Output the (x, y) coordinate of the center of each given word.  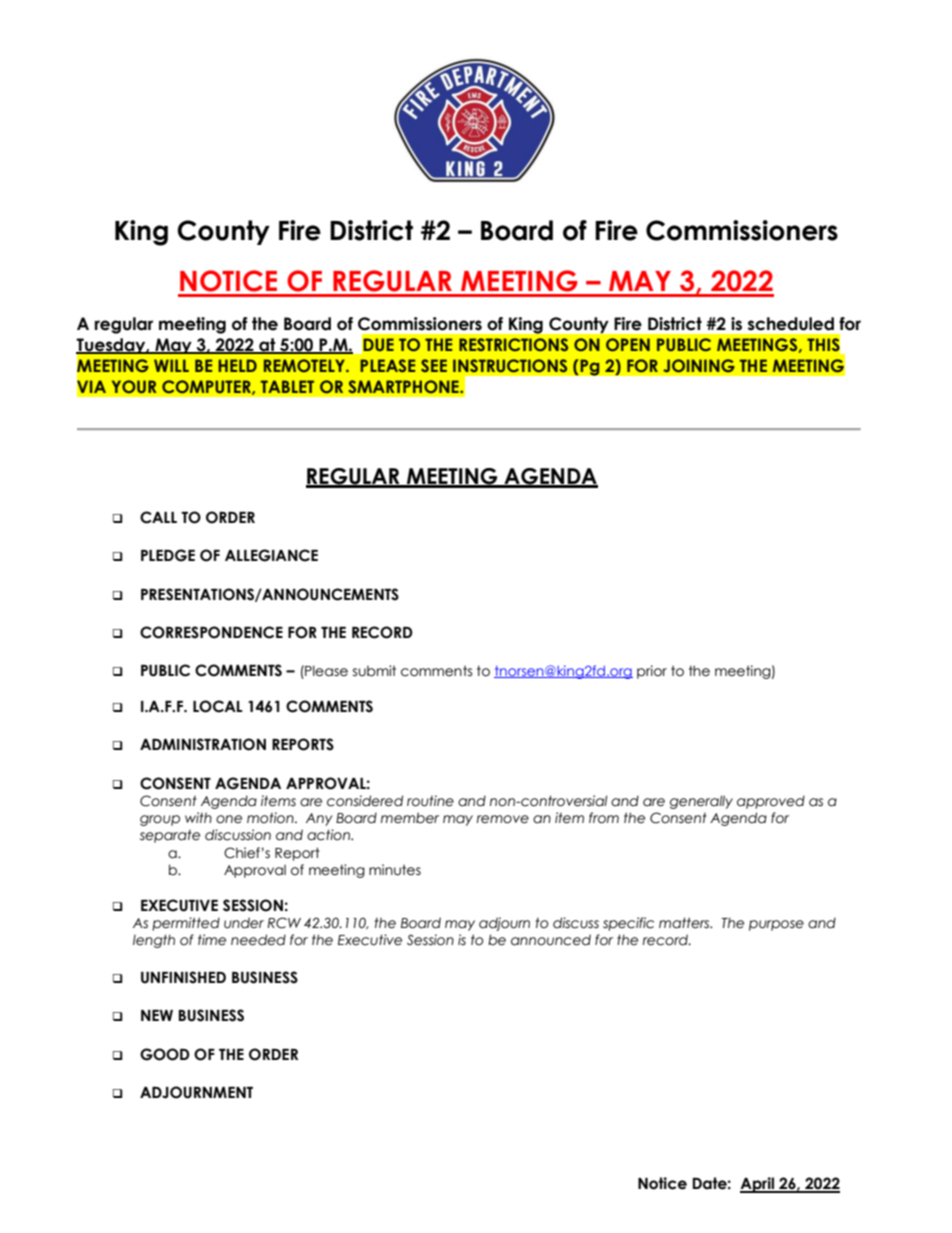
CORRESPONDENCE (211, 632)
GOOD (165, 1054)
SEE (434, 365)
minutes (395, 870)
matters (685, 923)
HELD (237, 365)
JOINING (699, 365)
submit (374, 671)
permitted (186, 924)
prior (652, 672)
